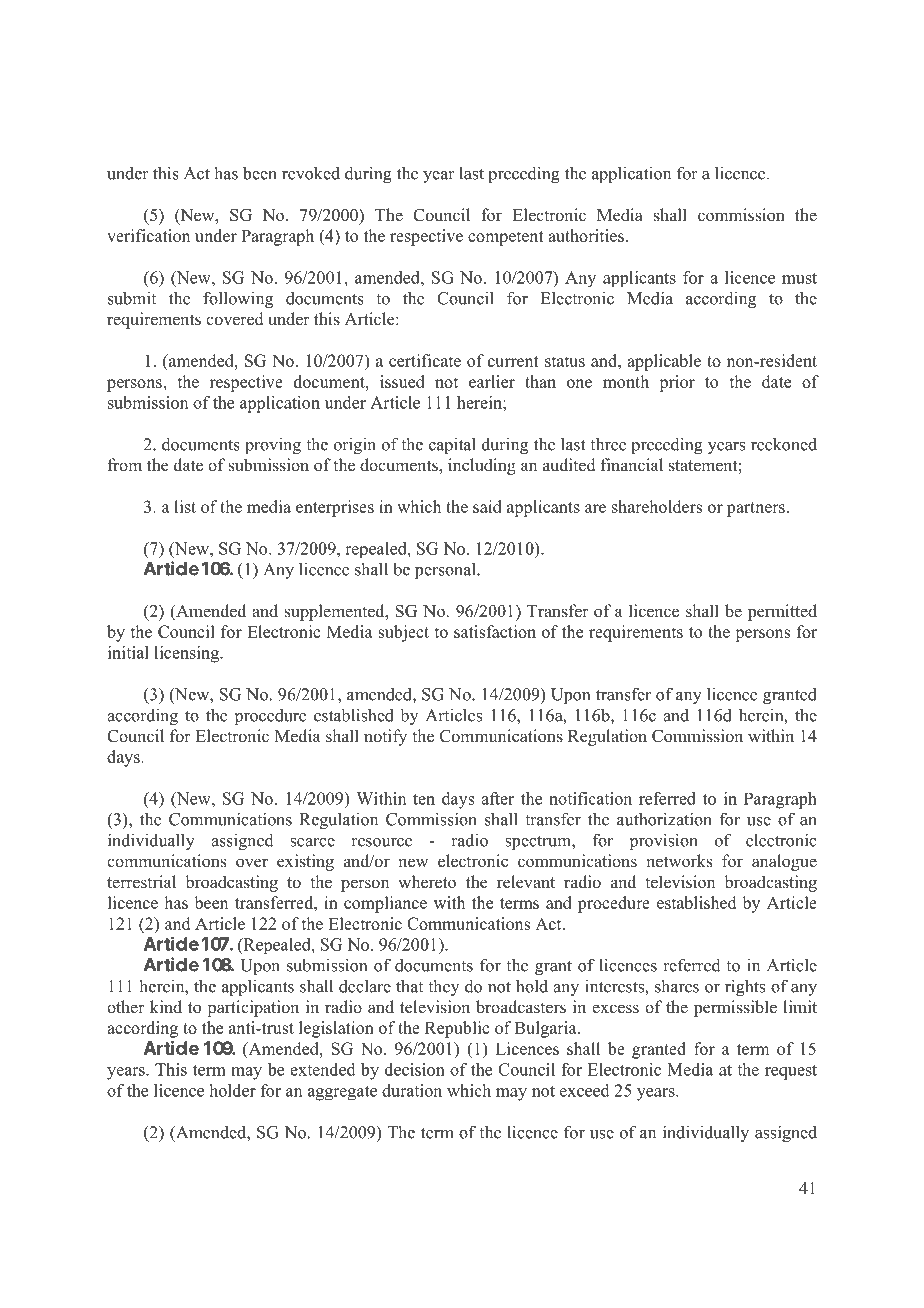 The image size is (924, 1308). Describe the element at coordinates (452, 445) in the screenshot. I see `capital` at that location.
